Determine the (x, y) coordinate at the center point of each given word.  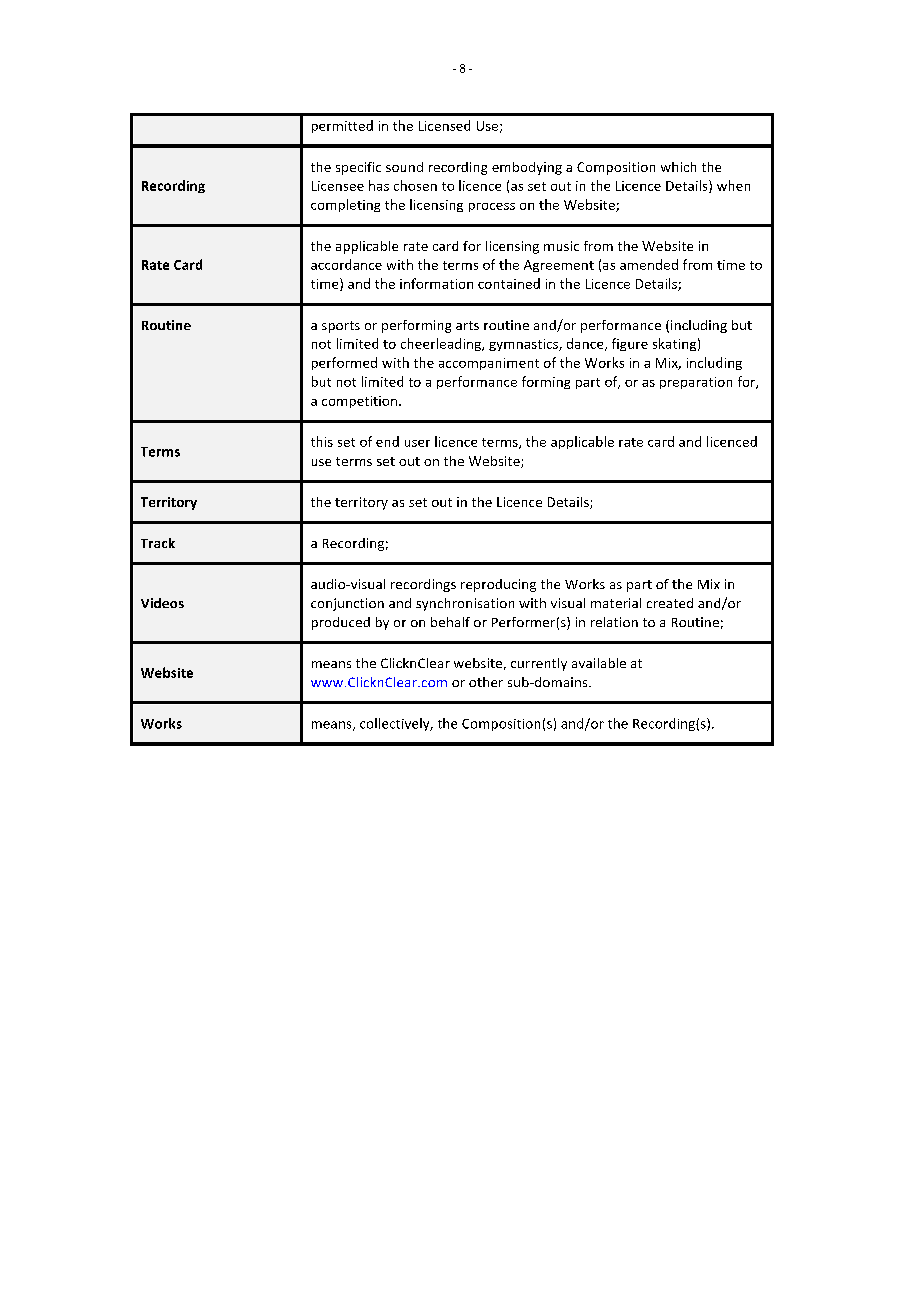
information (436, 283)
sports (341, 327)
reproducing (498, 585)
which (678, 167)
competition (359, 402)
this (322, 441)
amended (649, 264)
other (486, 682)
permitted (342, 126)
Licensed (444, 125)
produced (341, 623)
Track (158, 543)
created (670, 603)
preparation (696, 383)
